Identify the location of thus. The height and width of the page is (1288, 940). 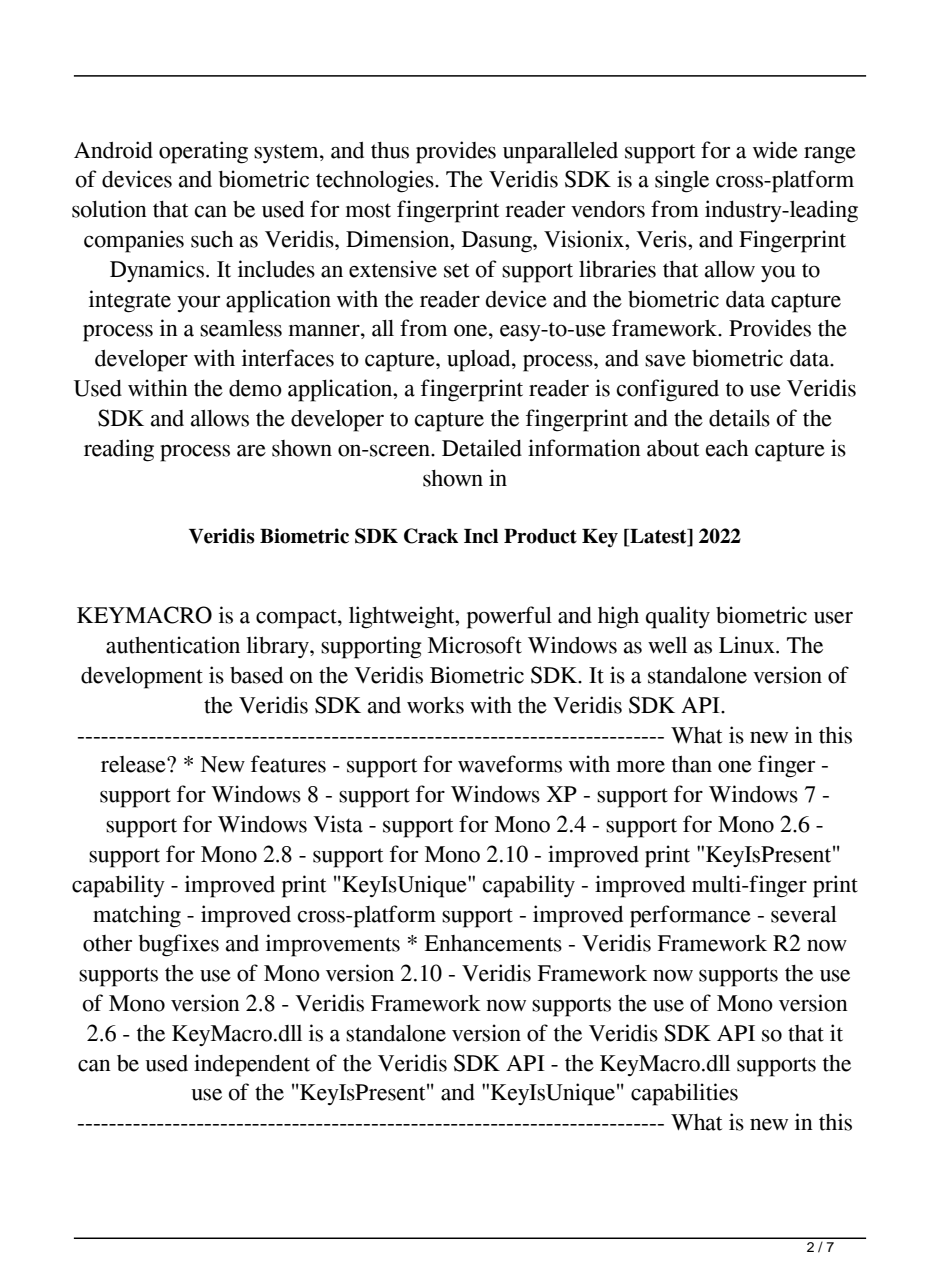
(390, 150).
